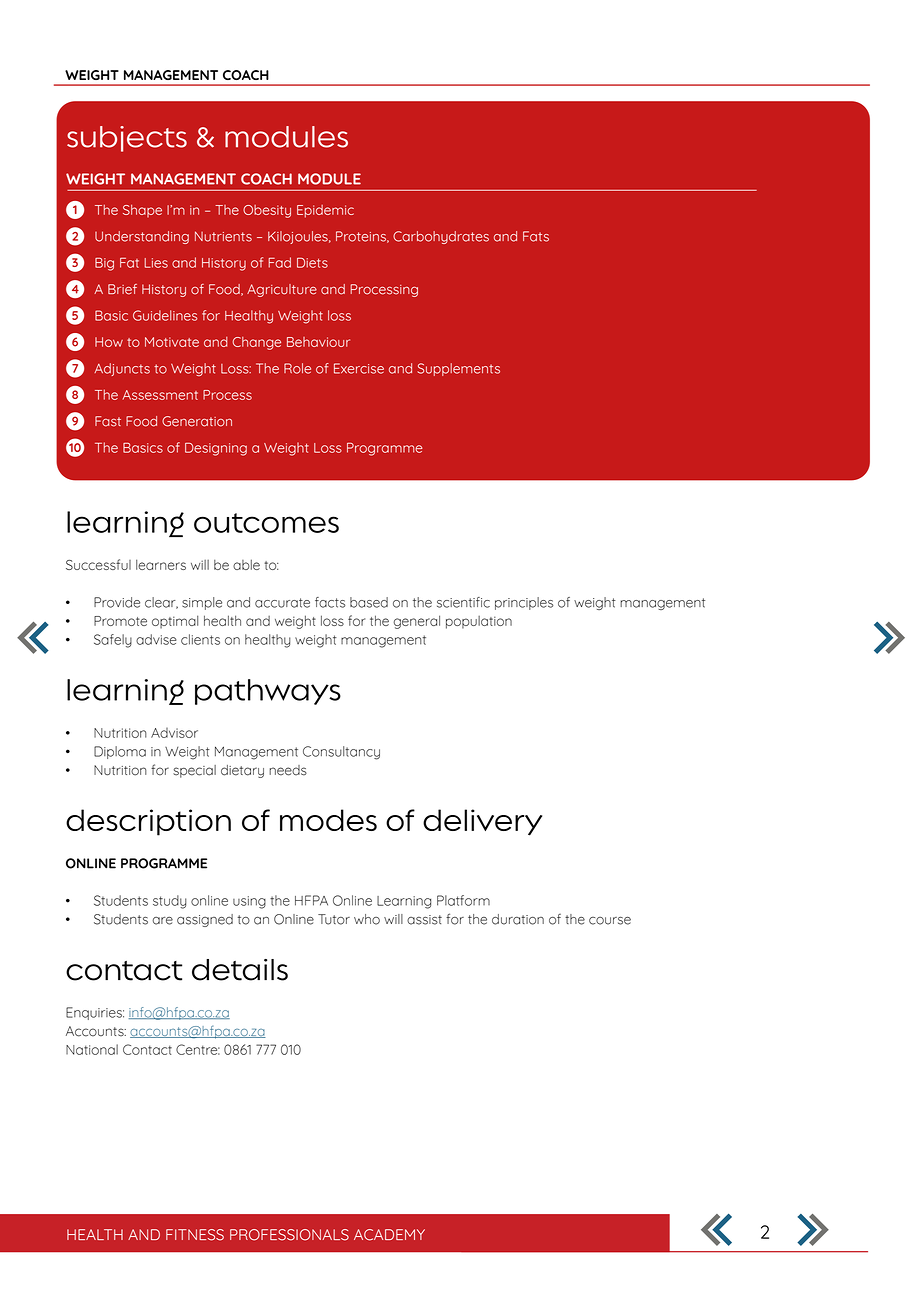  I want to click on Shape, so click(142, 211).
